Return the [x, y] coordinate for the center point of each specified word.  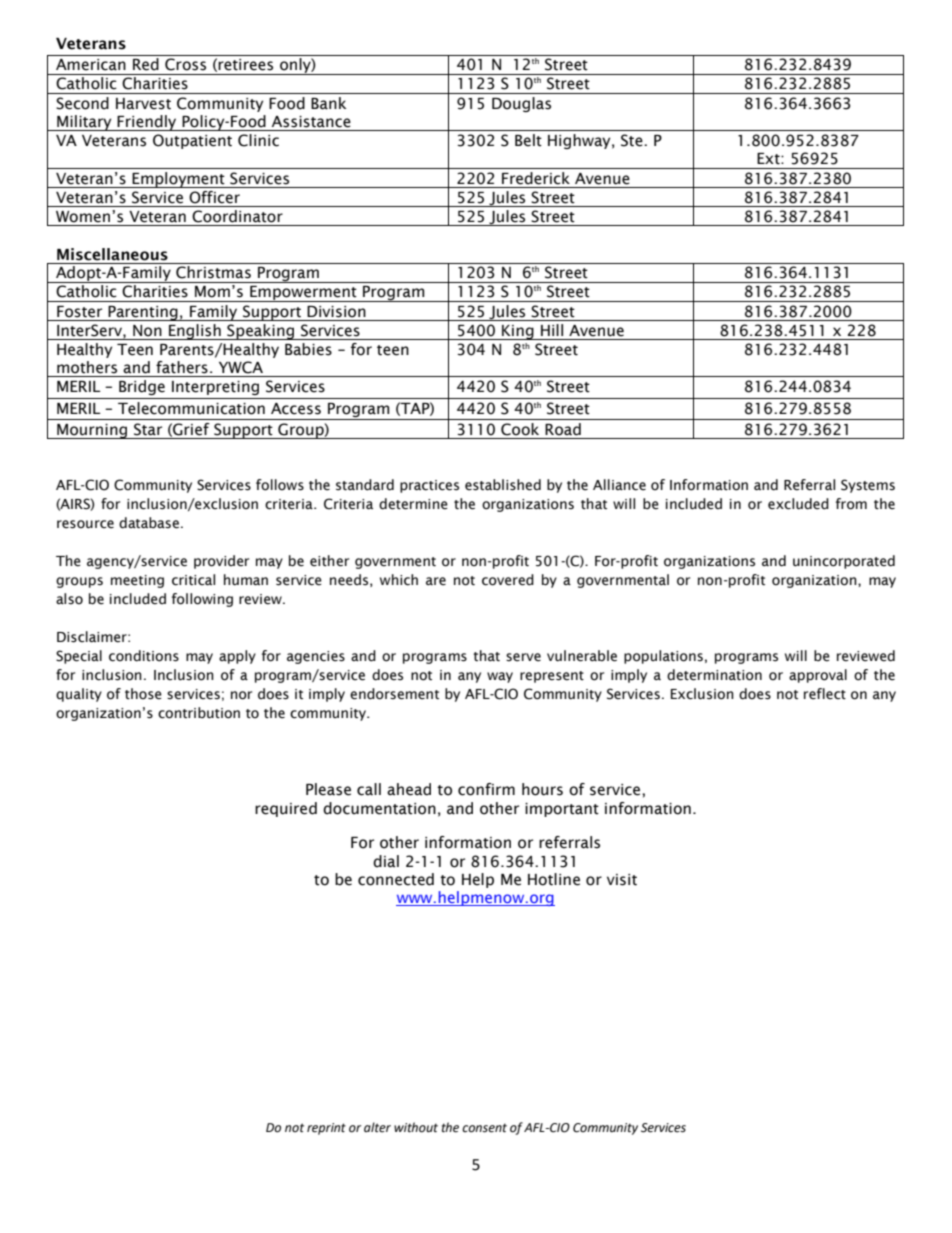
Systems [868, 486]
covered [508, 580]
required [286, 809]
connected [396, 879]
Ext [769, 159]
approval [818, 676]
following [202, 600]
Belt [528, 140]
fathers [182, 367]
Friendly [147, 123]
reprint [326, 1129]
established [503, 485]
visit [622, 880]
